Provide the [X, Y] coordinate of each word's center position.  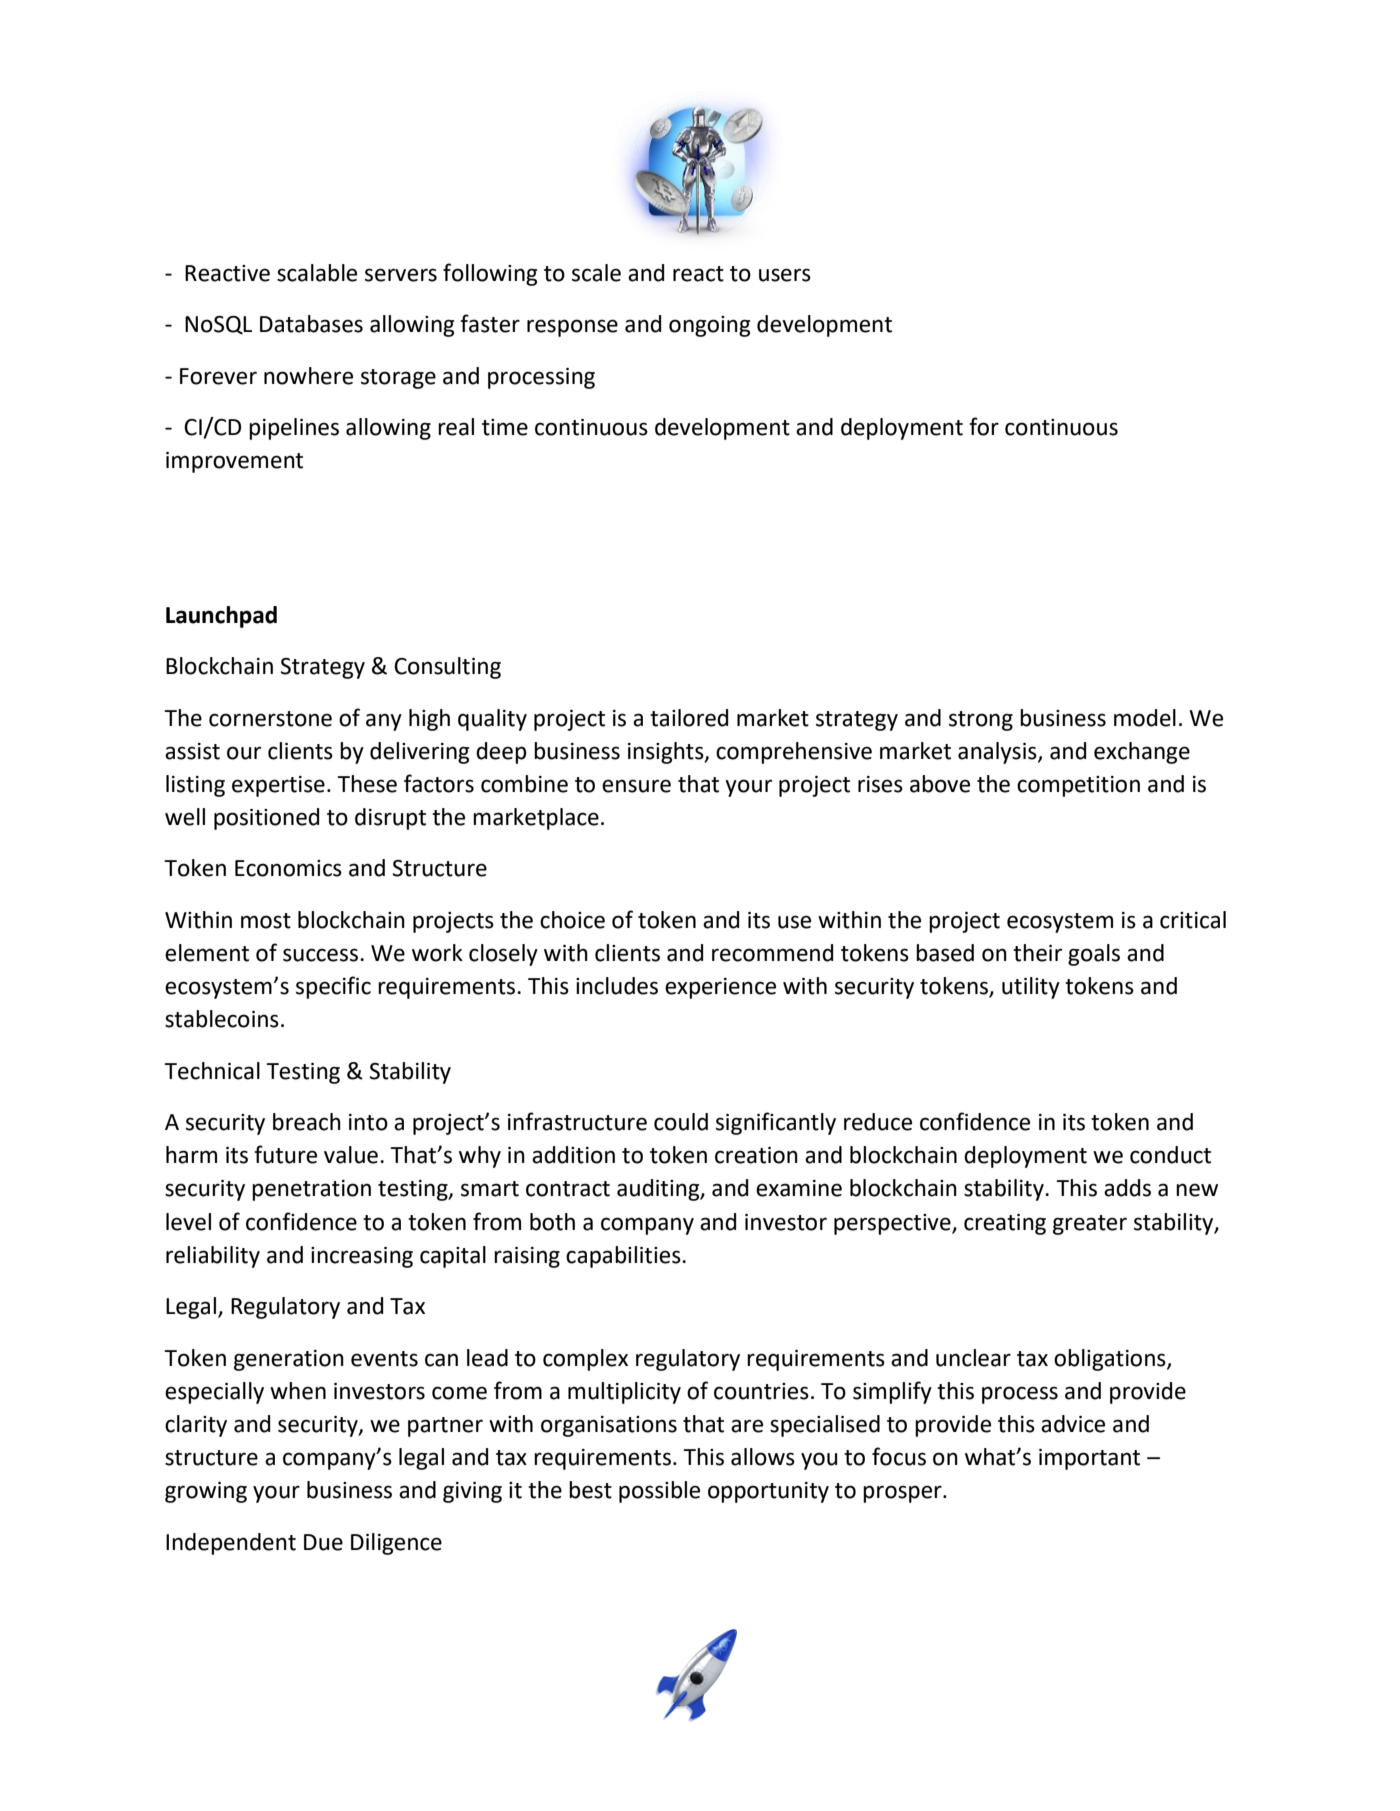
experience [720, 988]
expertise [278, 786]
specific [333, 987]
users [785, 275]
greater [1090, 1225]
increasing [362, 1257]
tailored [689, 718]
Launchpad [221, 617]
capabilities [624, 1257]
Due [323, 1542]
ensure [636, 786]
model [1145, 718]
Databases [311, 324]
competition [1078, 786]
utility [1031, 988]
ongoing [709, 326]
